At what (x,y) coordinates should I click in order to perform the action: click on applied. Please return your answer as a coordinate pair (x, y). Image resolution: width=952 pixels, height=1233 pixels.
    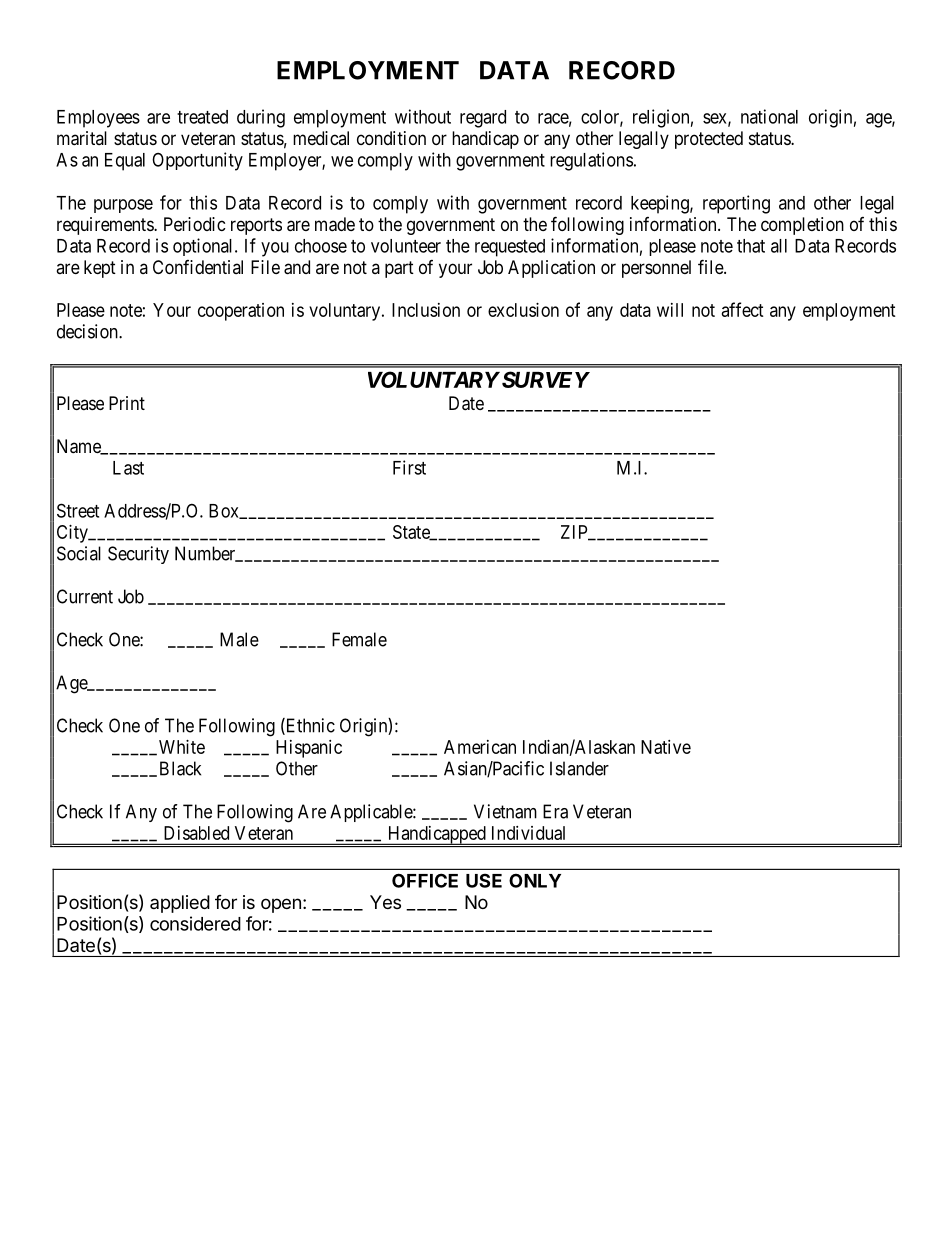
    Looking at the image, I should click on (180, 904).
